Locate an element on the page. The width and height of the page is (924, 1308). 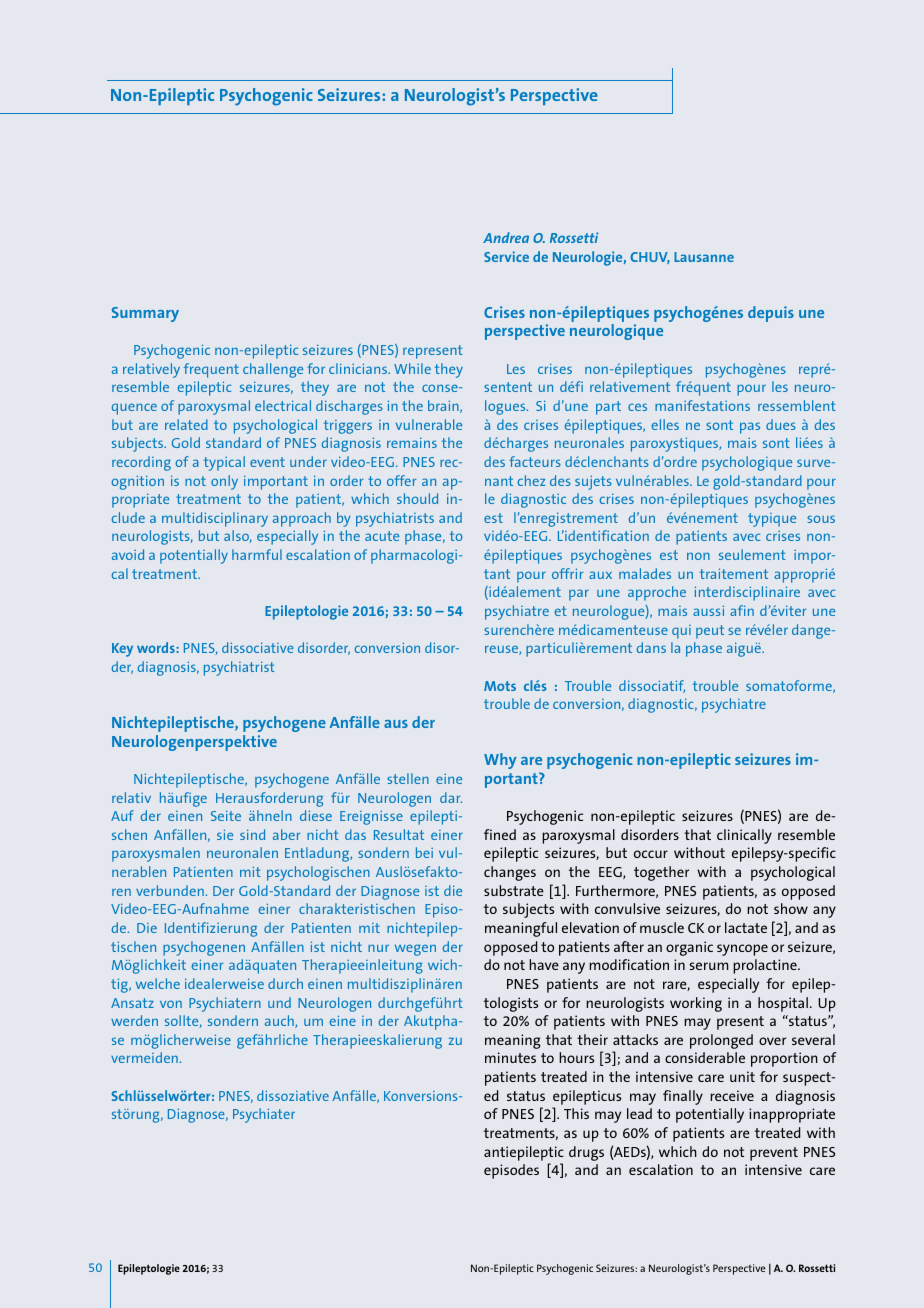
pas is located at coordinates (750, 428).
